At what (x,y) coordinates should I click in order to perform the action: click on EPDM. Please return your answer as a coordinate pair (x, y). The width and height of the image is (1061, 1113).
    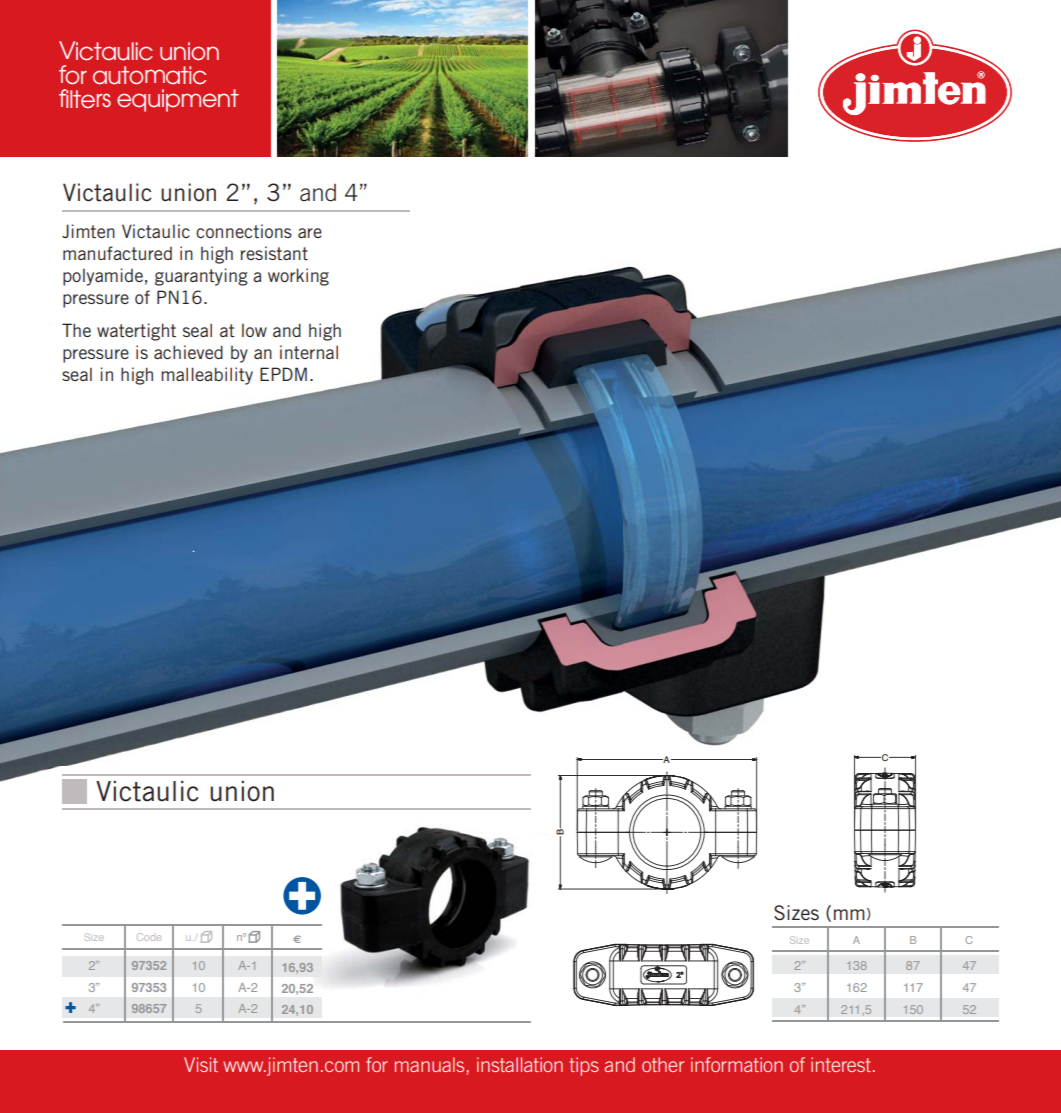
    Looking at the image, I should click on (283, 374).
